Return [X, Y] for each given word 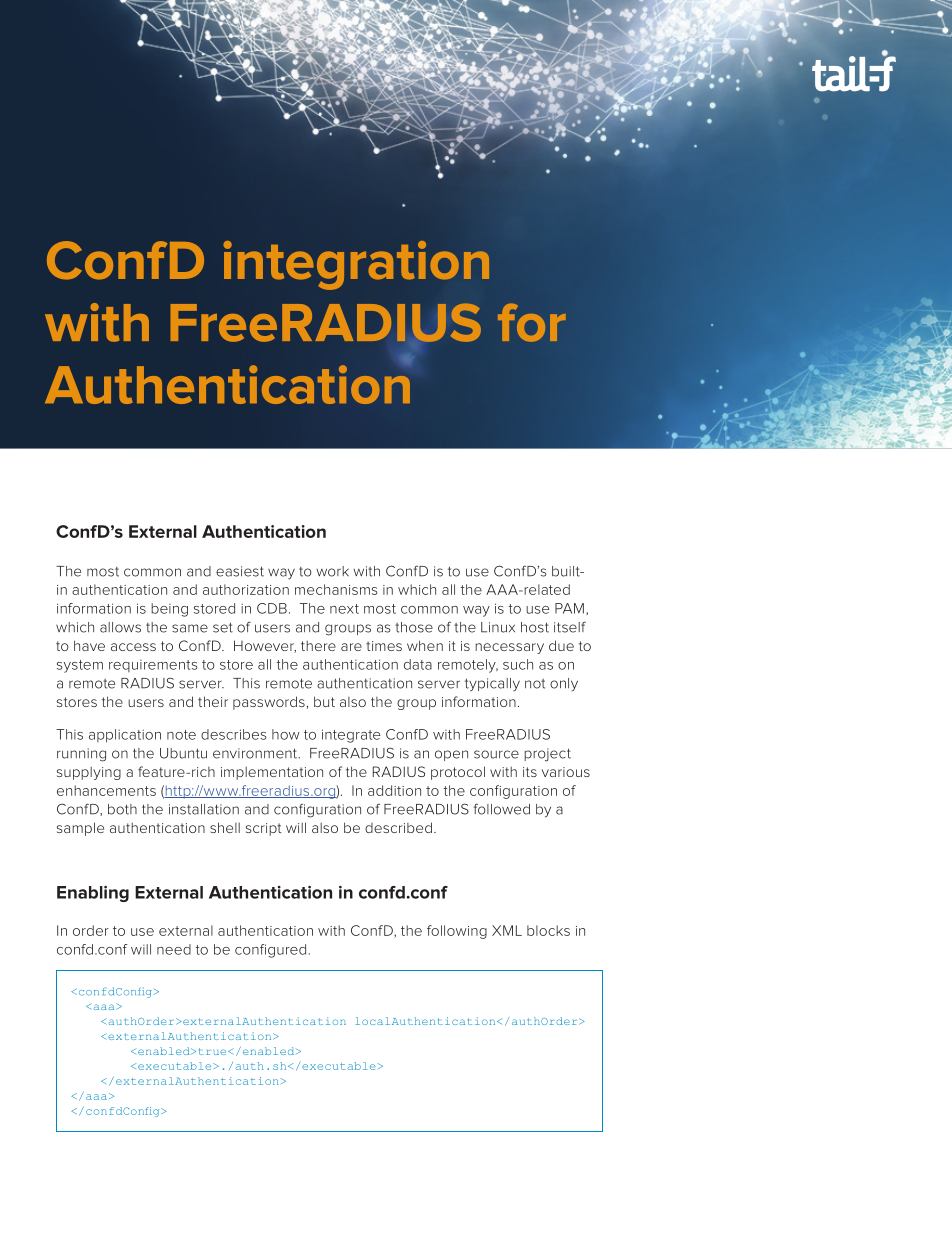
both [122, 809]
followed [502, 809]
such [518, 664]
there [318, 646]
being [169, 610]
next [344, 609]
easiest [240, 571]
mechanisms [336, 589]
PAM [569, 608]
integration [356, 265]
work [332, 571]
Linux [498, 627]
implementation [272, 773]
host [535, 627]
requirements [153, 666]
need [174, 949]
